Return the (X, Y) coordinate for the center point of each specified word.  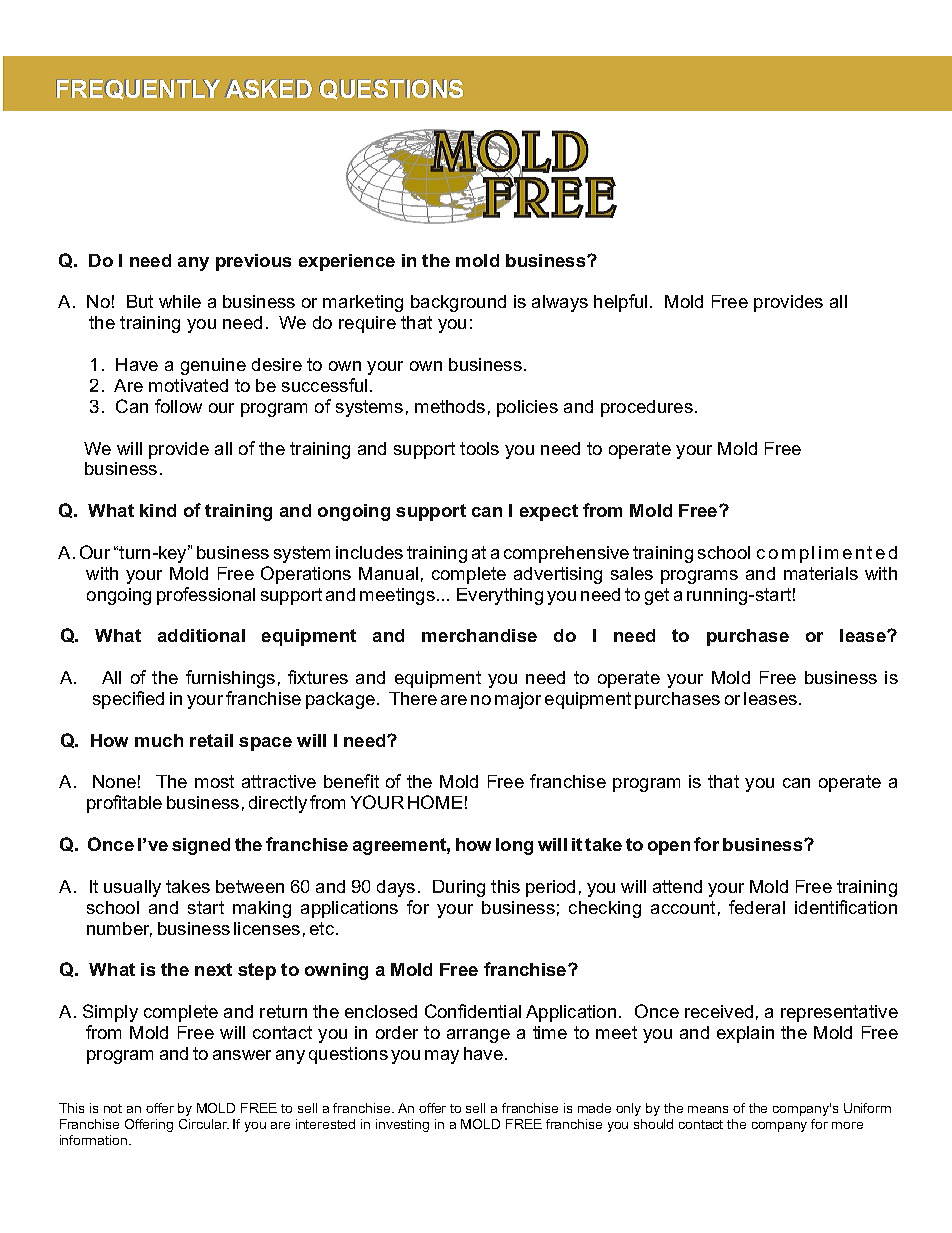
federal (757, 907)
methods (450, 406)
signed (201, 846)
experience (347, 262)
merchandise (479, 635)
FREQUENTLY (138, 90)
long (514, 846)
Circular (204, 1124)
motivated (188, 385)
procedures (647, 408)
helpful (620, 303)
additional (201, 635)
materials (821, 573)
